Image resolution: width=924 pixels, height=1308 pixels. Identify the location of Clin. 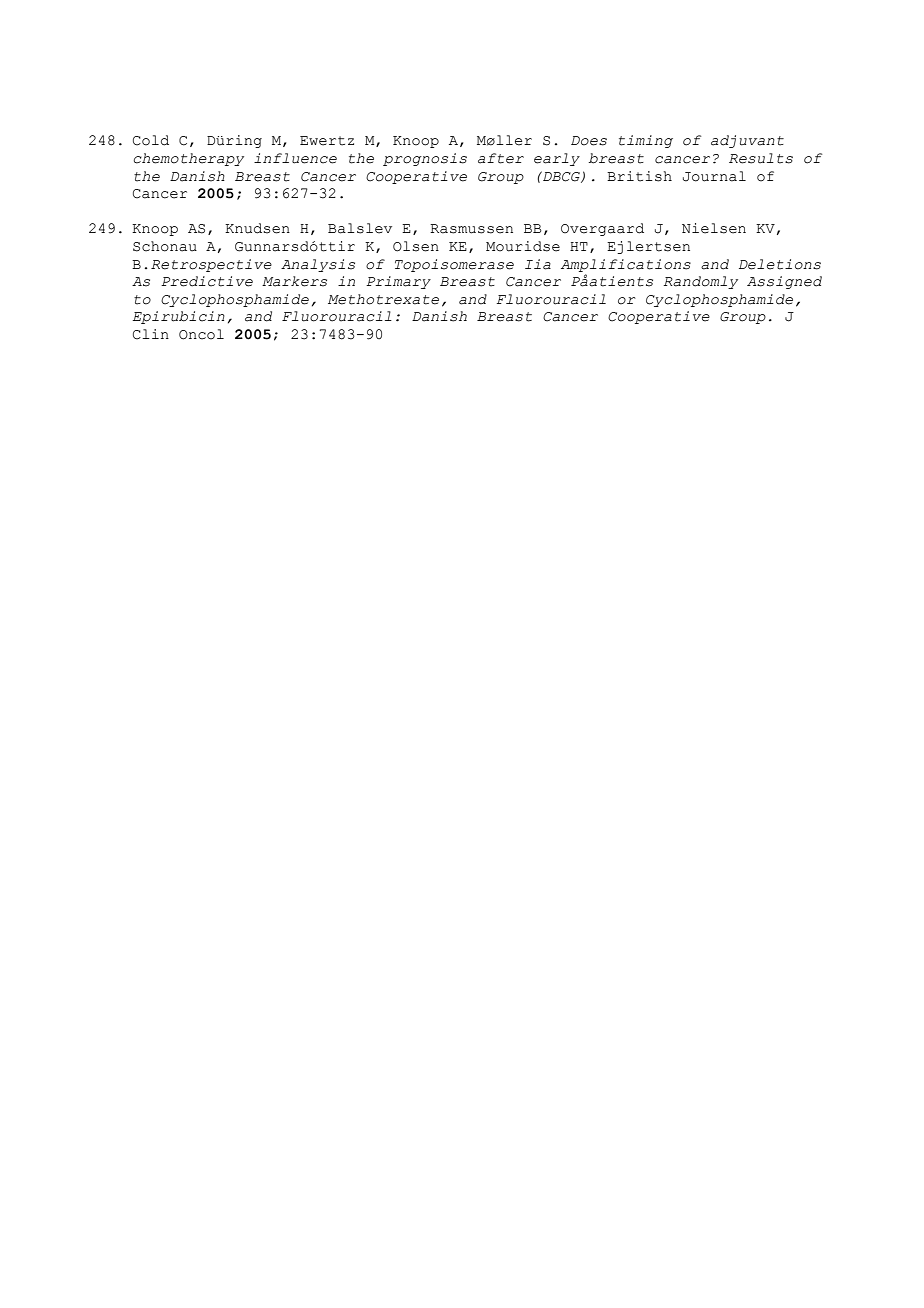
(151, 334).
